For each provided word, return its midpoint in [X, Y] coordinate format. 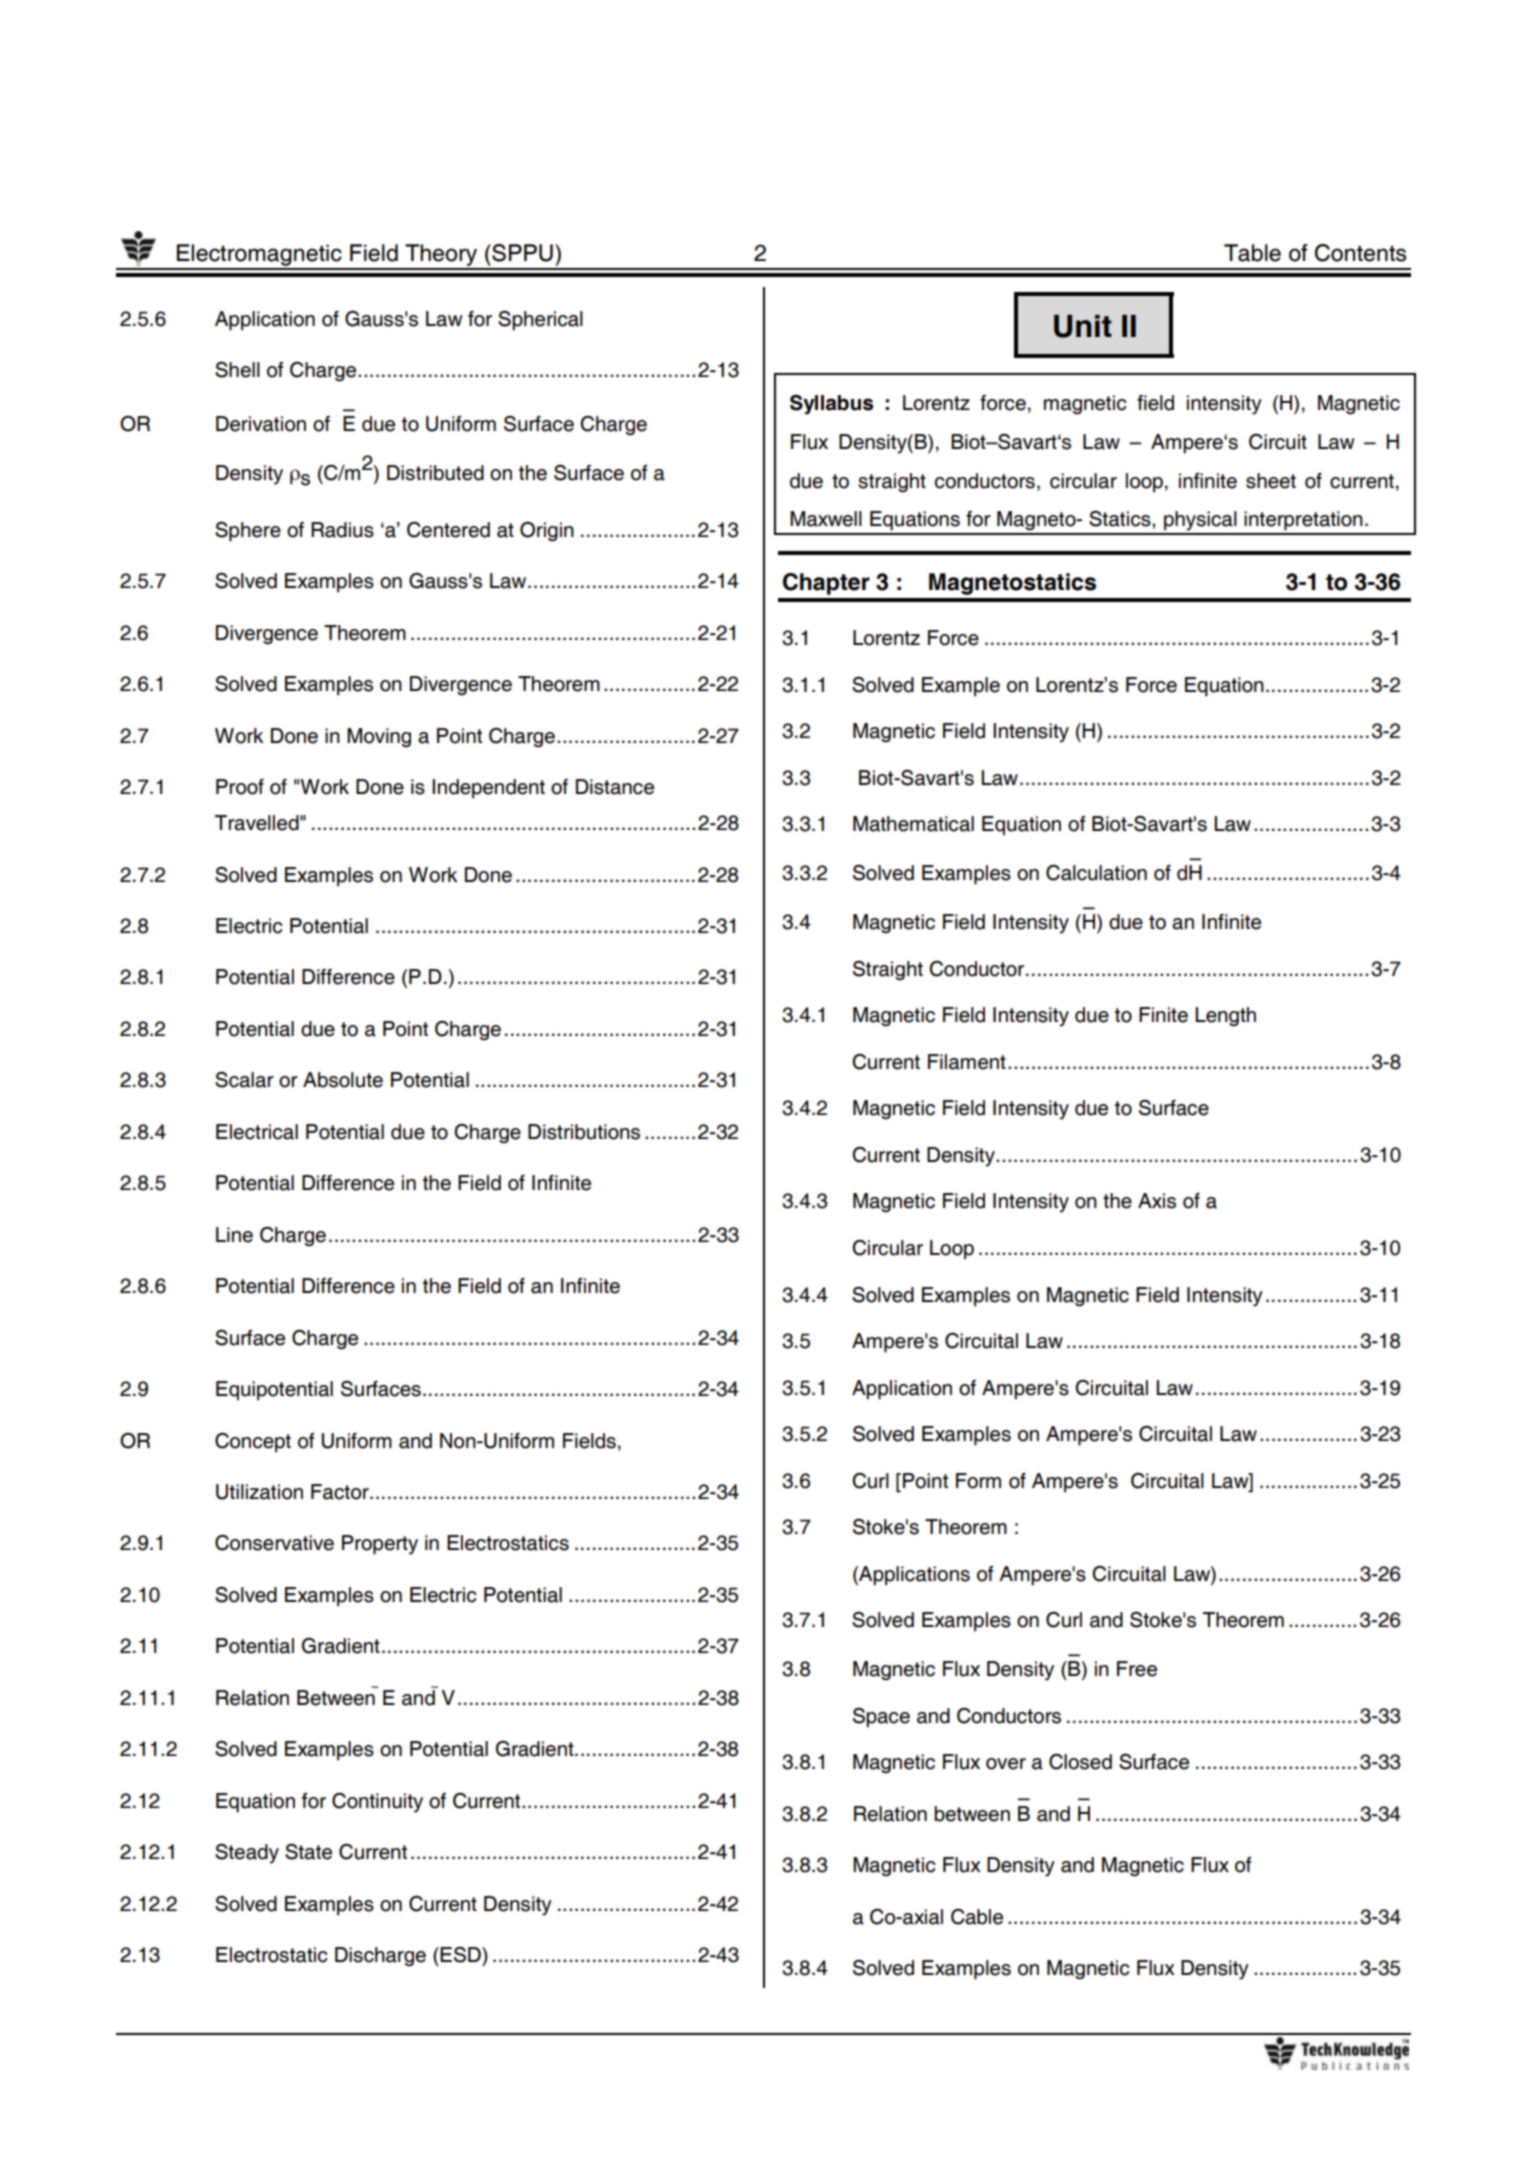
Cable [977, 1917]
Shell [237, 370]
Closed [1080, 1762]
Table [1252, 253]
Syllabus [831, 405]
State [308, 1852]
